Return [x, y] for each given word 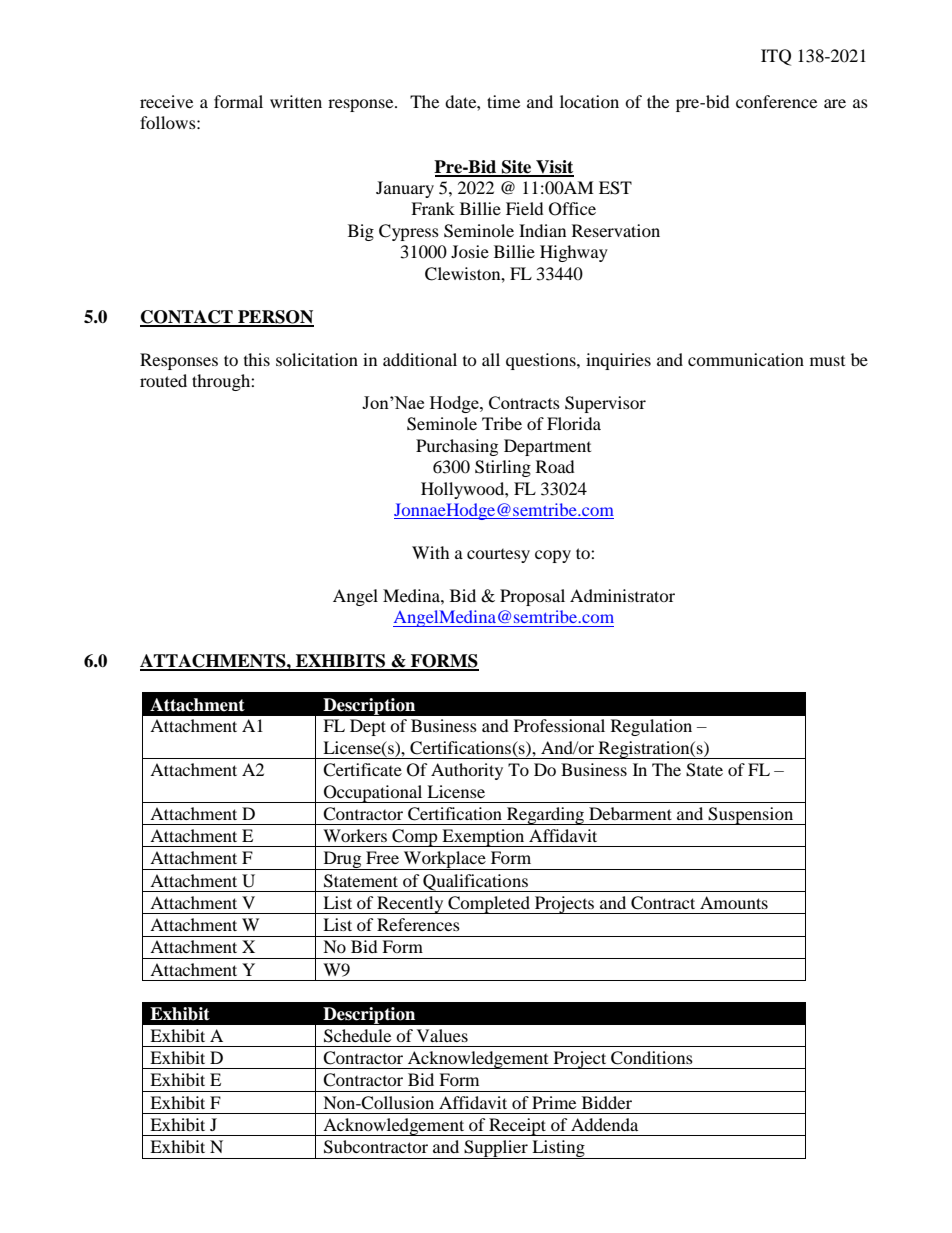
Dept [368, 727]
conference [776, 101]
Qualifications [475, 883]
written [296, 101]
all [491, 359]
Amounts [734, 902]
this [257, 359]
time [503, 101]
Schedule [357, 1036]
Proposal [532, 597]
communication [746, 359]
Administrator [622, 595]
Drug [342, 860]
